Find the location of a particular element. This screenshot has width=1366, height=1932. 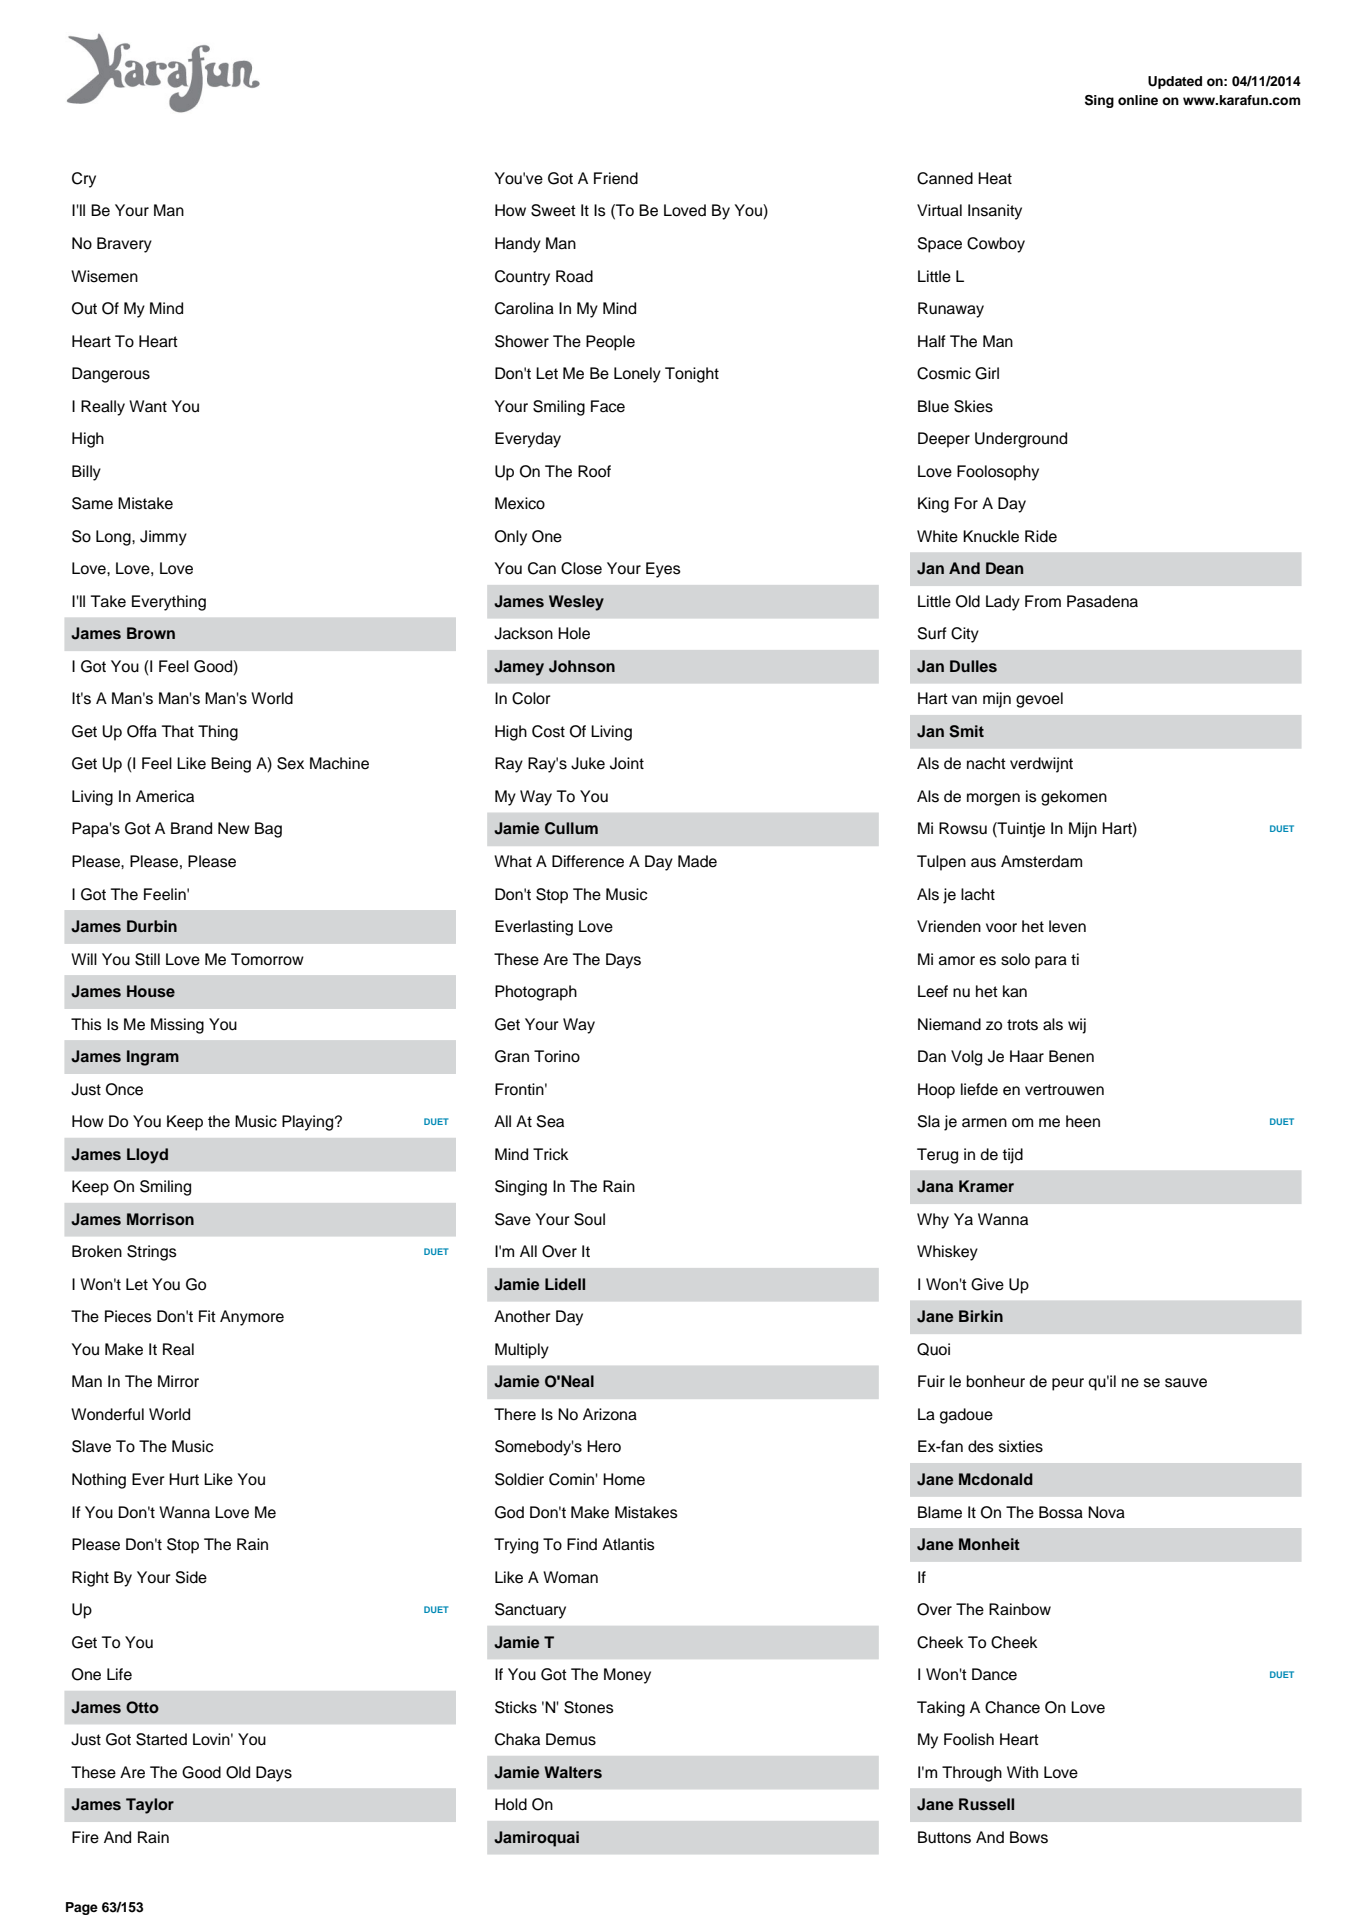

Bows is located at coordinates (1029, 1837).
